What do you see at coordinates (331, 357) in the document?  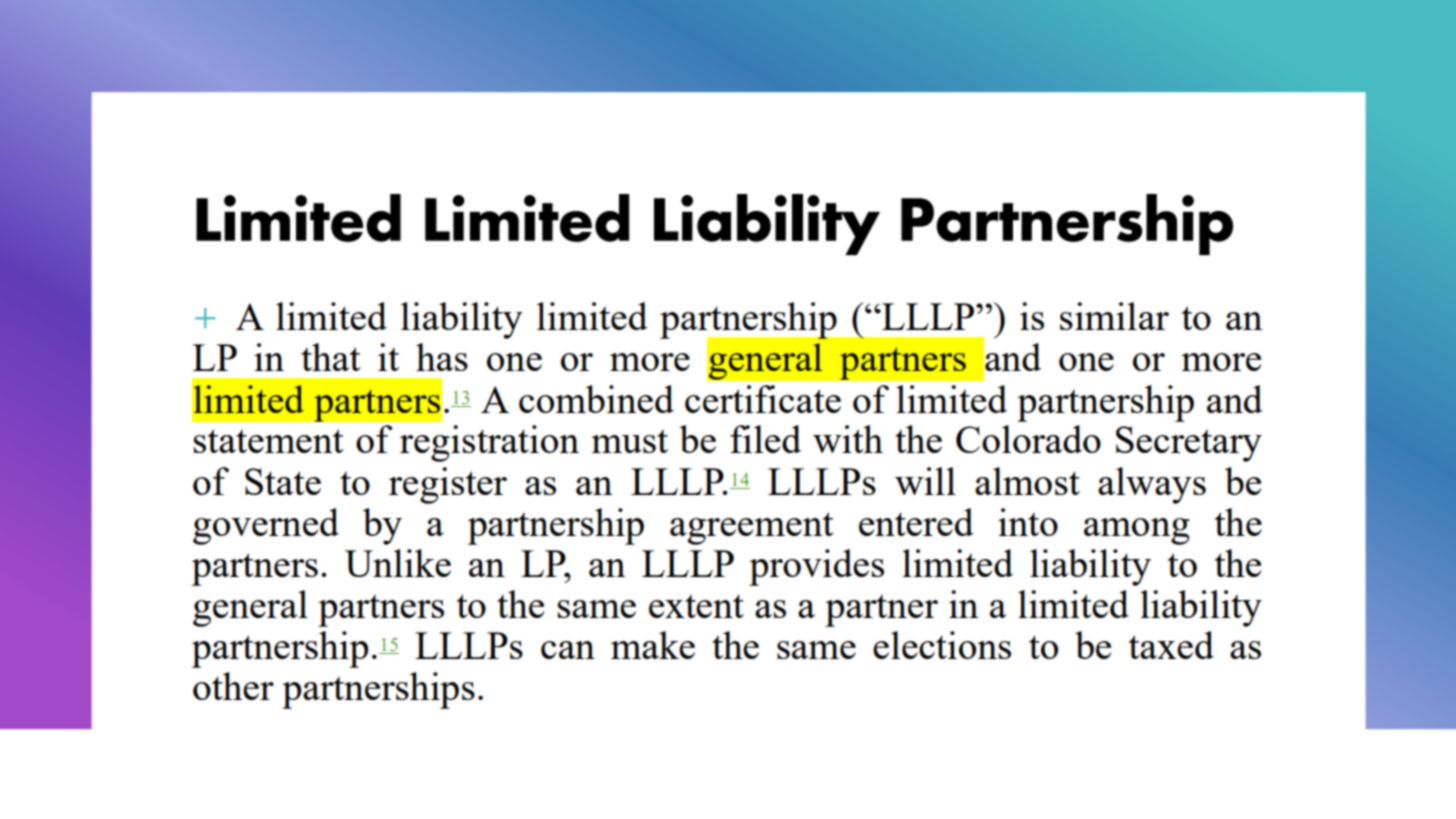 I see `that` at bounding box center [331, 357].
